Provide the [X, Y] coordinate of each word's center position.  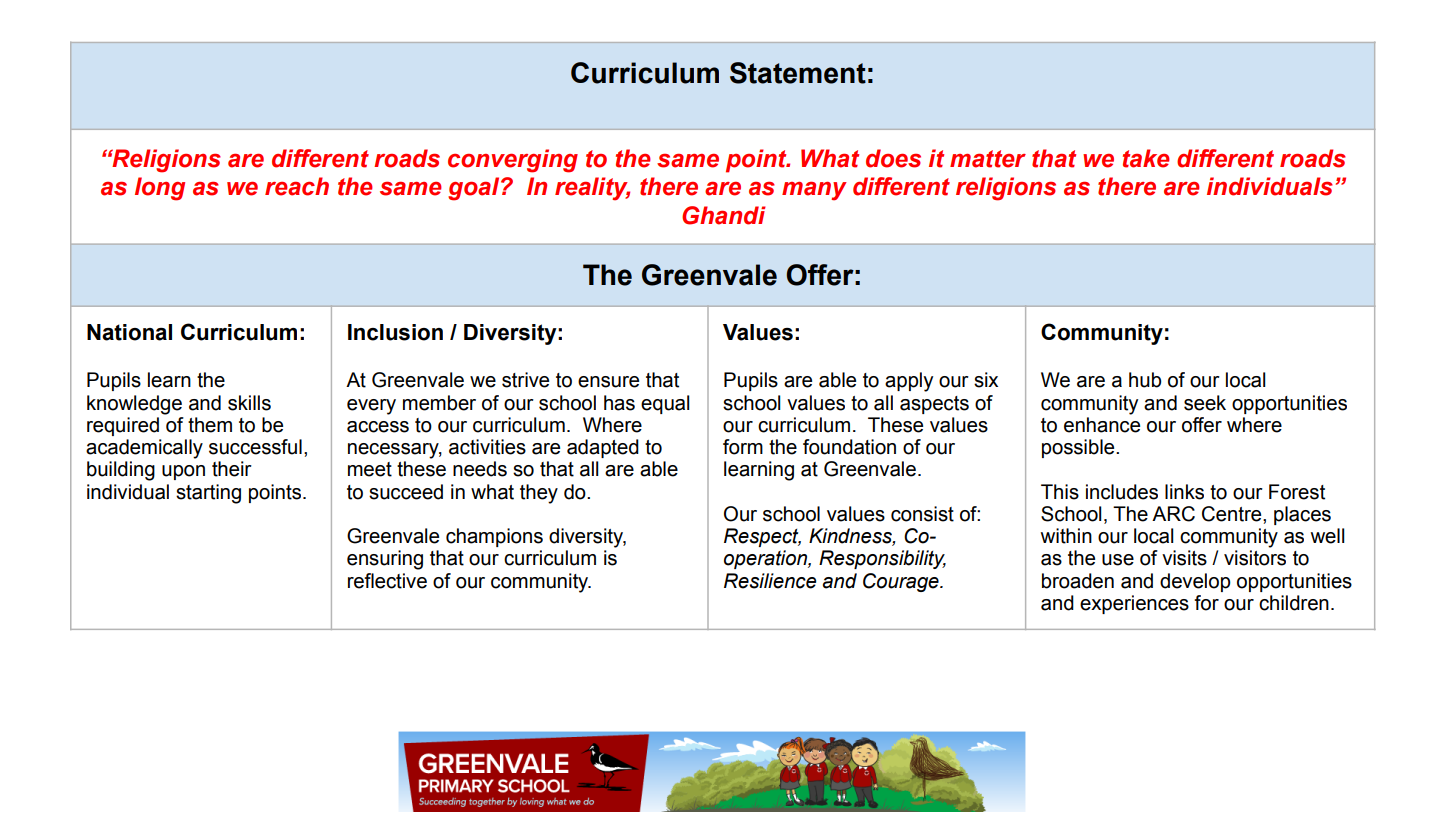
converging [513, 161]
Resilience [770, 581]
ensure [608, 382]
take [1146, 158]
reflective [387, 581]
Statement [798, 73]
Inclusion [395, 332]
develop [1195, 582]
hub [1145, 380]
